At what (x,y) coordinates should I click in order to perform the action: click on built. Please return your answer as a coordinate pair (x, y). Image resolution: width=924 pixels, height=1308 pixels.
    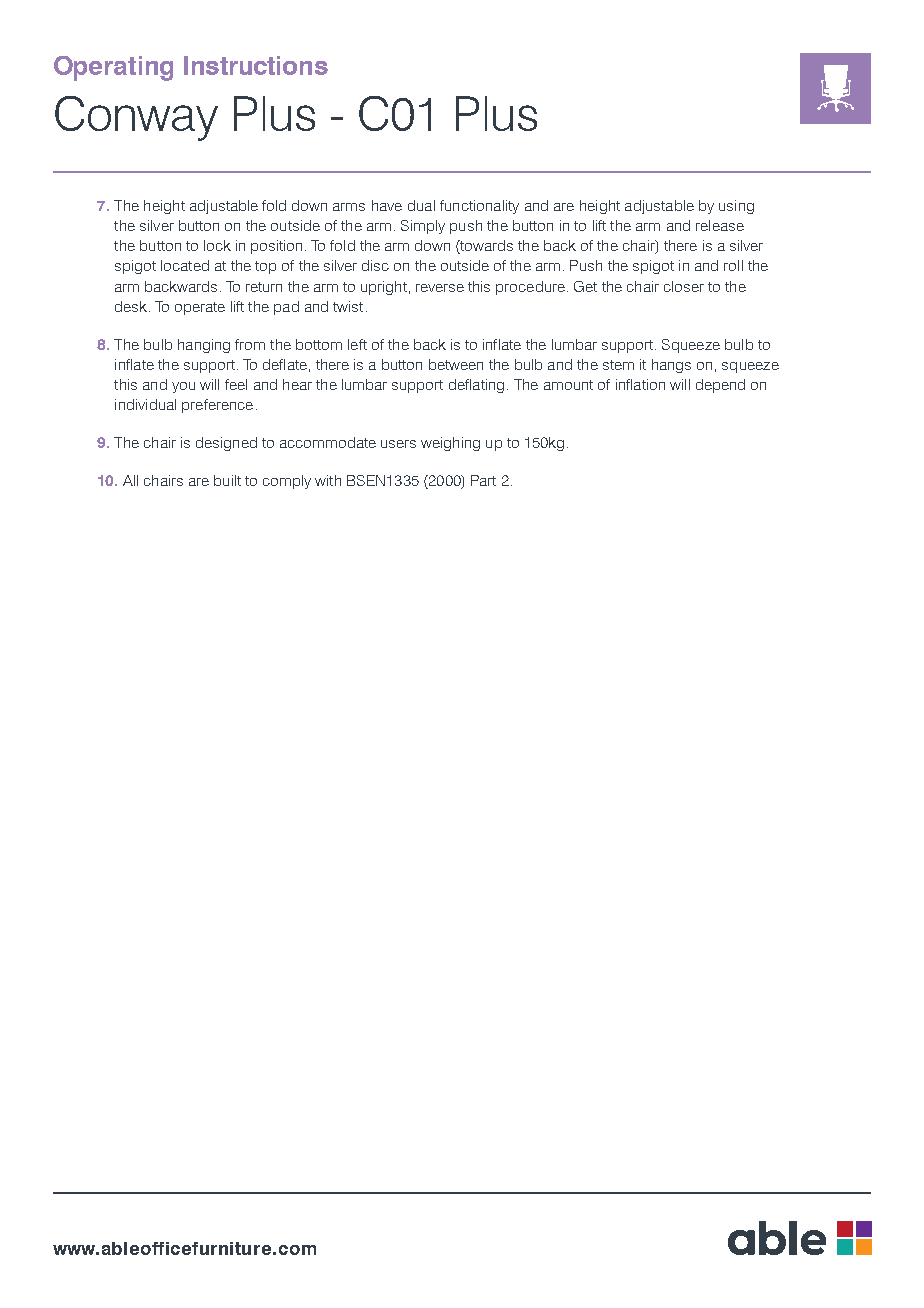
    Looking at the image, I should click on (227, 480).
